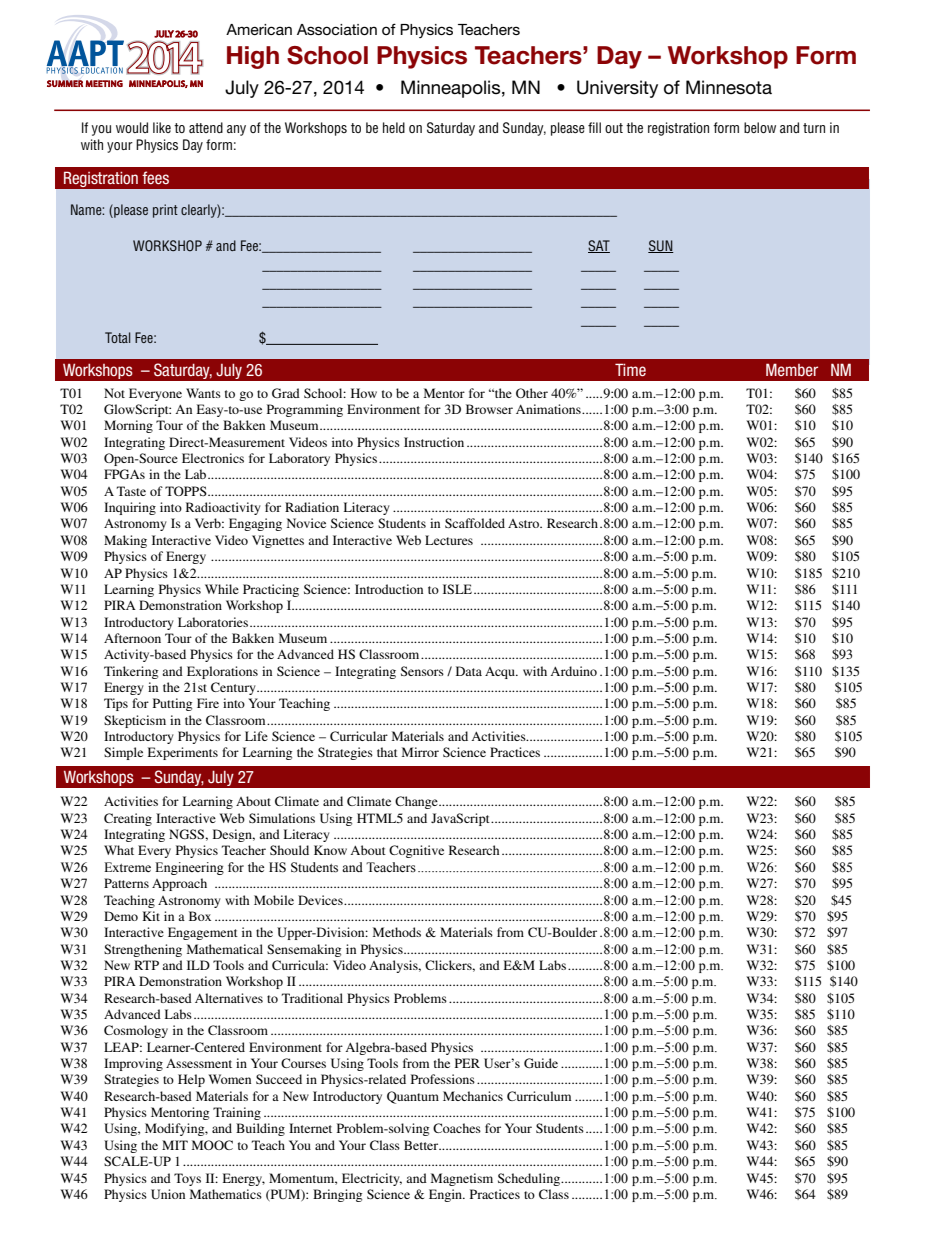 The width and height of the screenshot is (952, 1233). Describe the element at coordinates (729, 87) in the screenshot. I see `Minnesota` at that location.
